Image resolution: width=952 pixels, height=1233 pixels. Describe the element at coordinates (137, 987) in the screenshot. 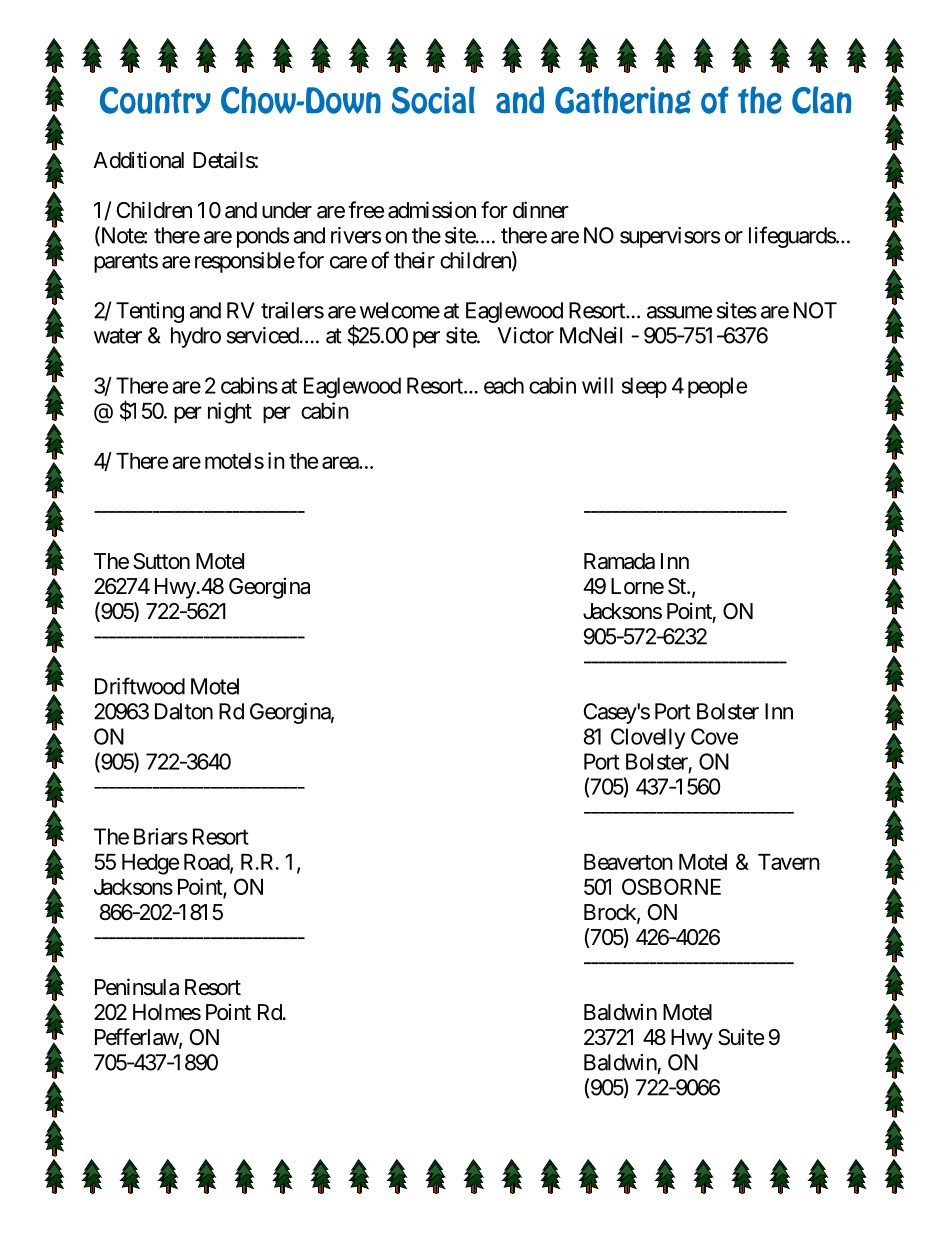

I see `Peninsula` at that location.
